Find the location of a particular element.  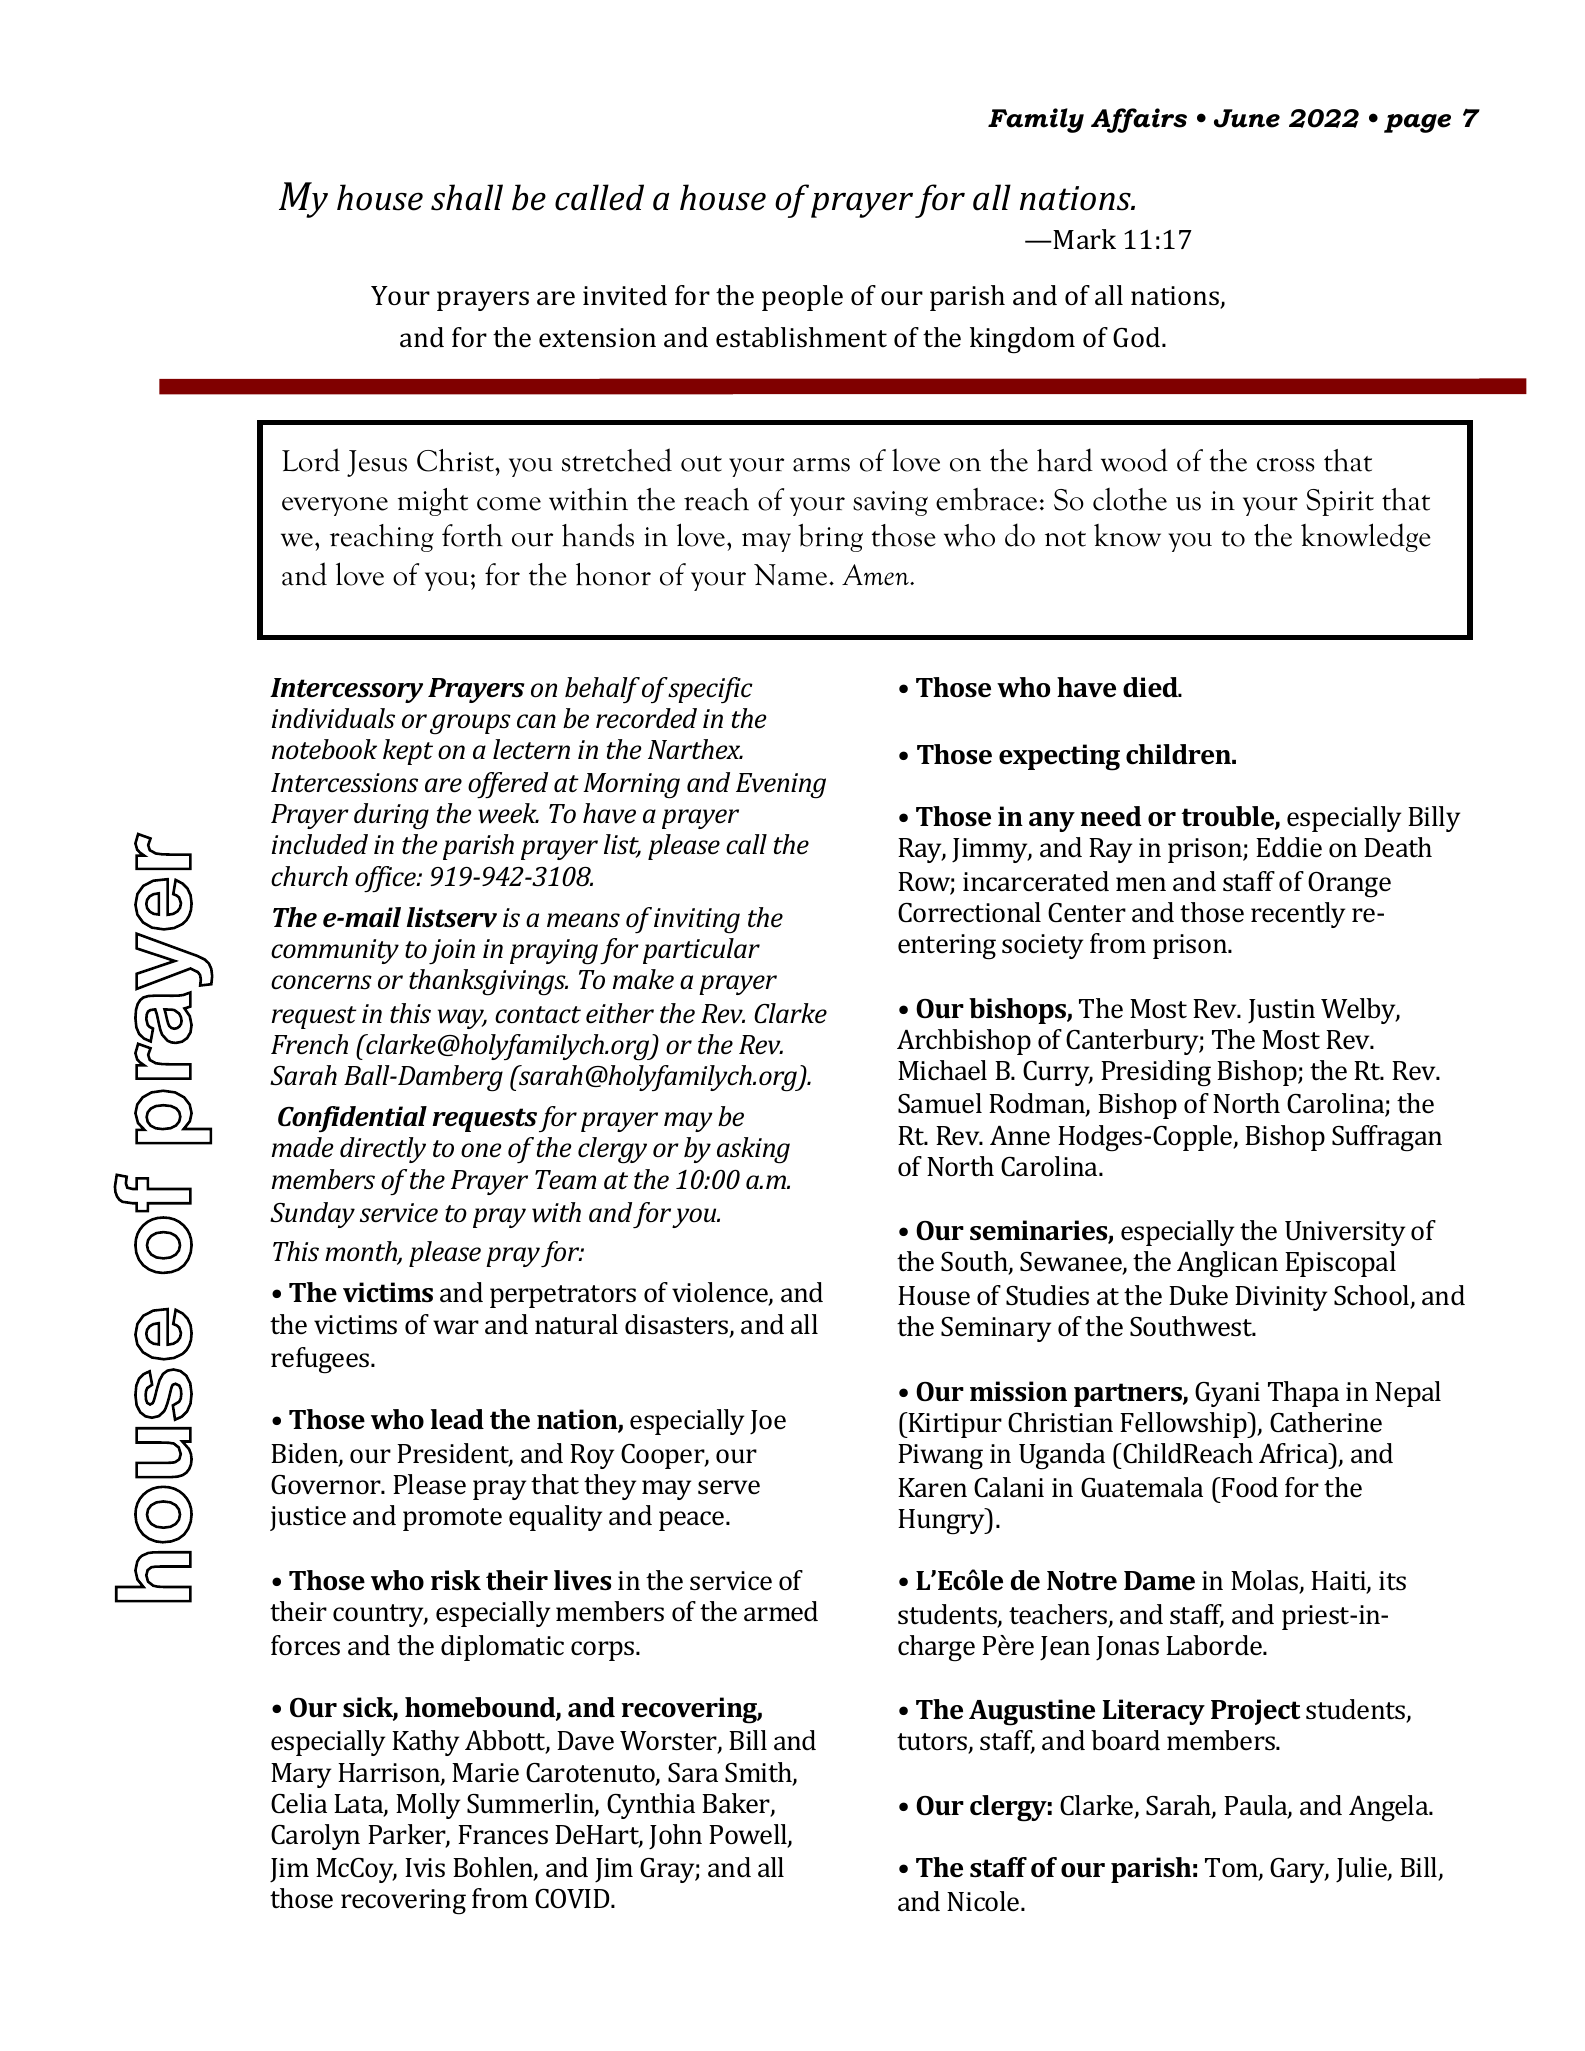

Eddie is located at coordinates (1289, 847).
